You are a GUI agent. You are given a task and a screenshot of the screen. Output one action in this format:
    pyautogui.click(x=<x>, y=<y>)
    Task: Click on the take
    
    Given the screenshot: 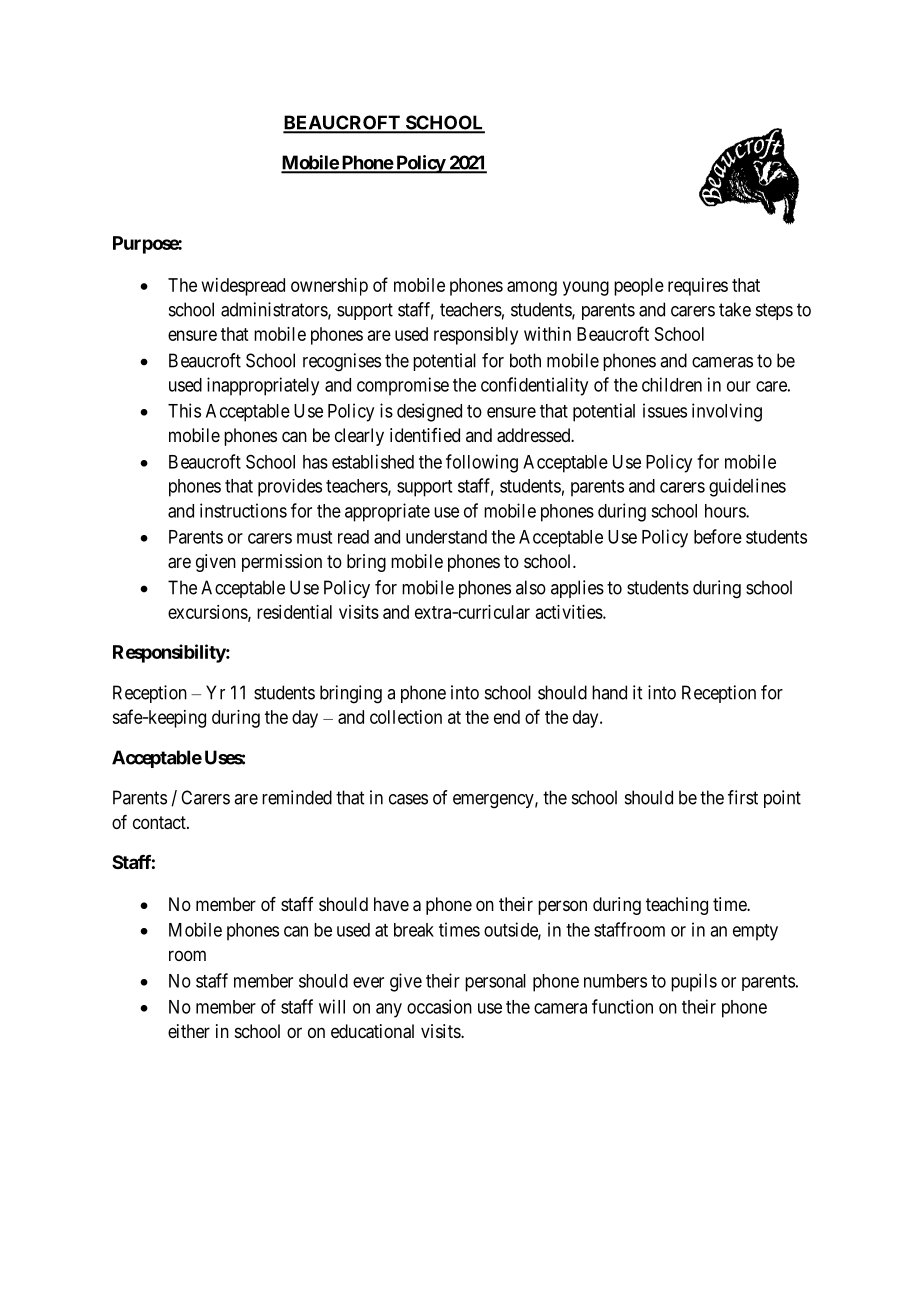 What is the action you would take?
    pyautogui.click(x=735, y=309)
